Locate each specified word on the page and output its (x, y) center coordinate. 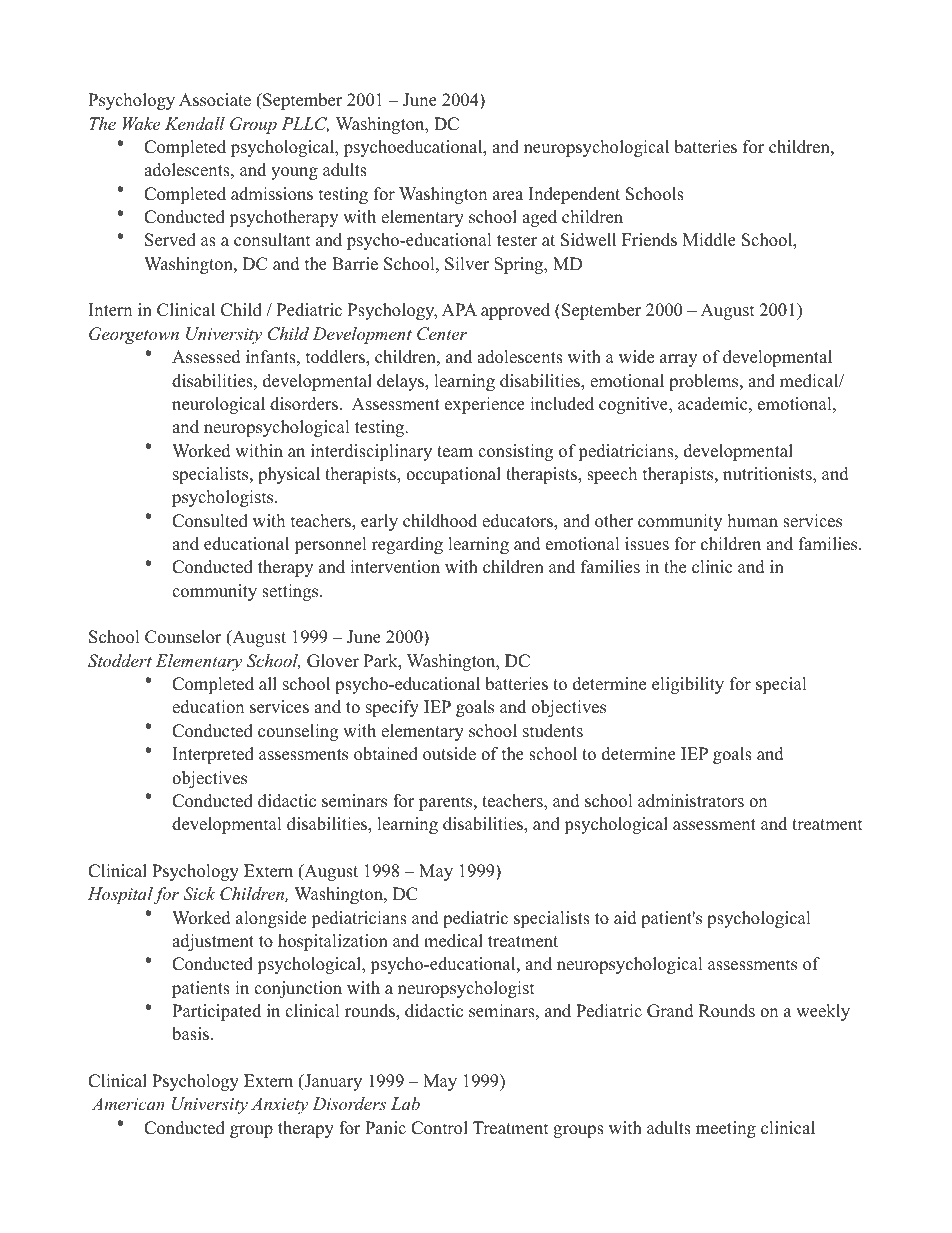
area (508, 196)
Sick (199, 894)
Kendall (195, 123)
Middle (709, 240)
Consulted (210, 521)
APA (459, 309)
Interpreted (213, 755)
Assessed (206, 357)
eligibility (688, 685)
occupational (453, 475)
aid (625, 918)
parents (447, 803)
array (678, 360)
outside (449, 754)
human (753, 521)
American (128, 1103)
